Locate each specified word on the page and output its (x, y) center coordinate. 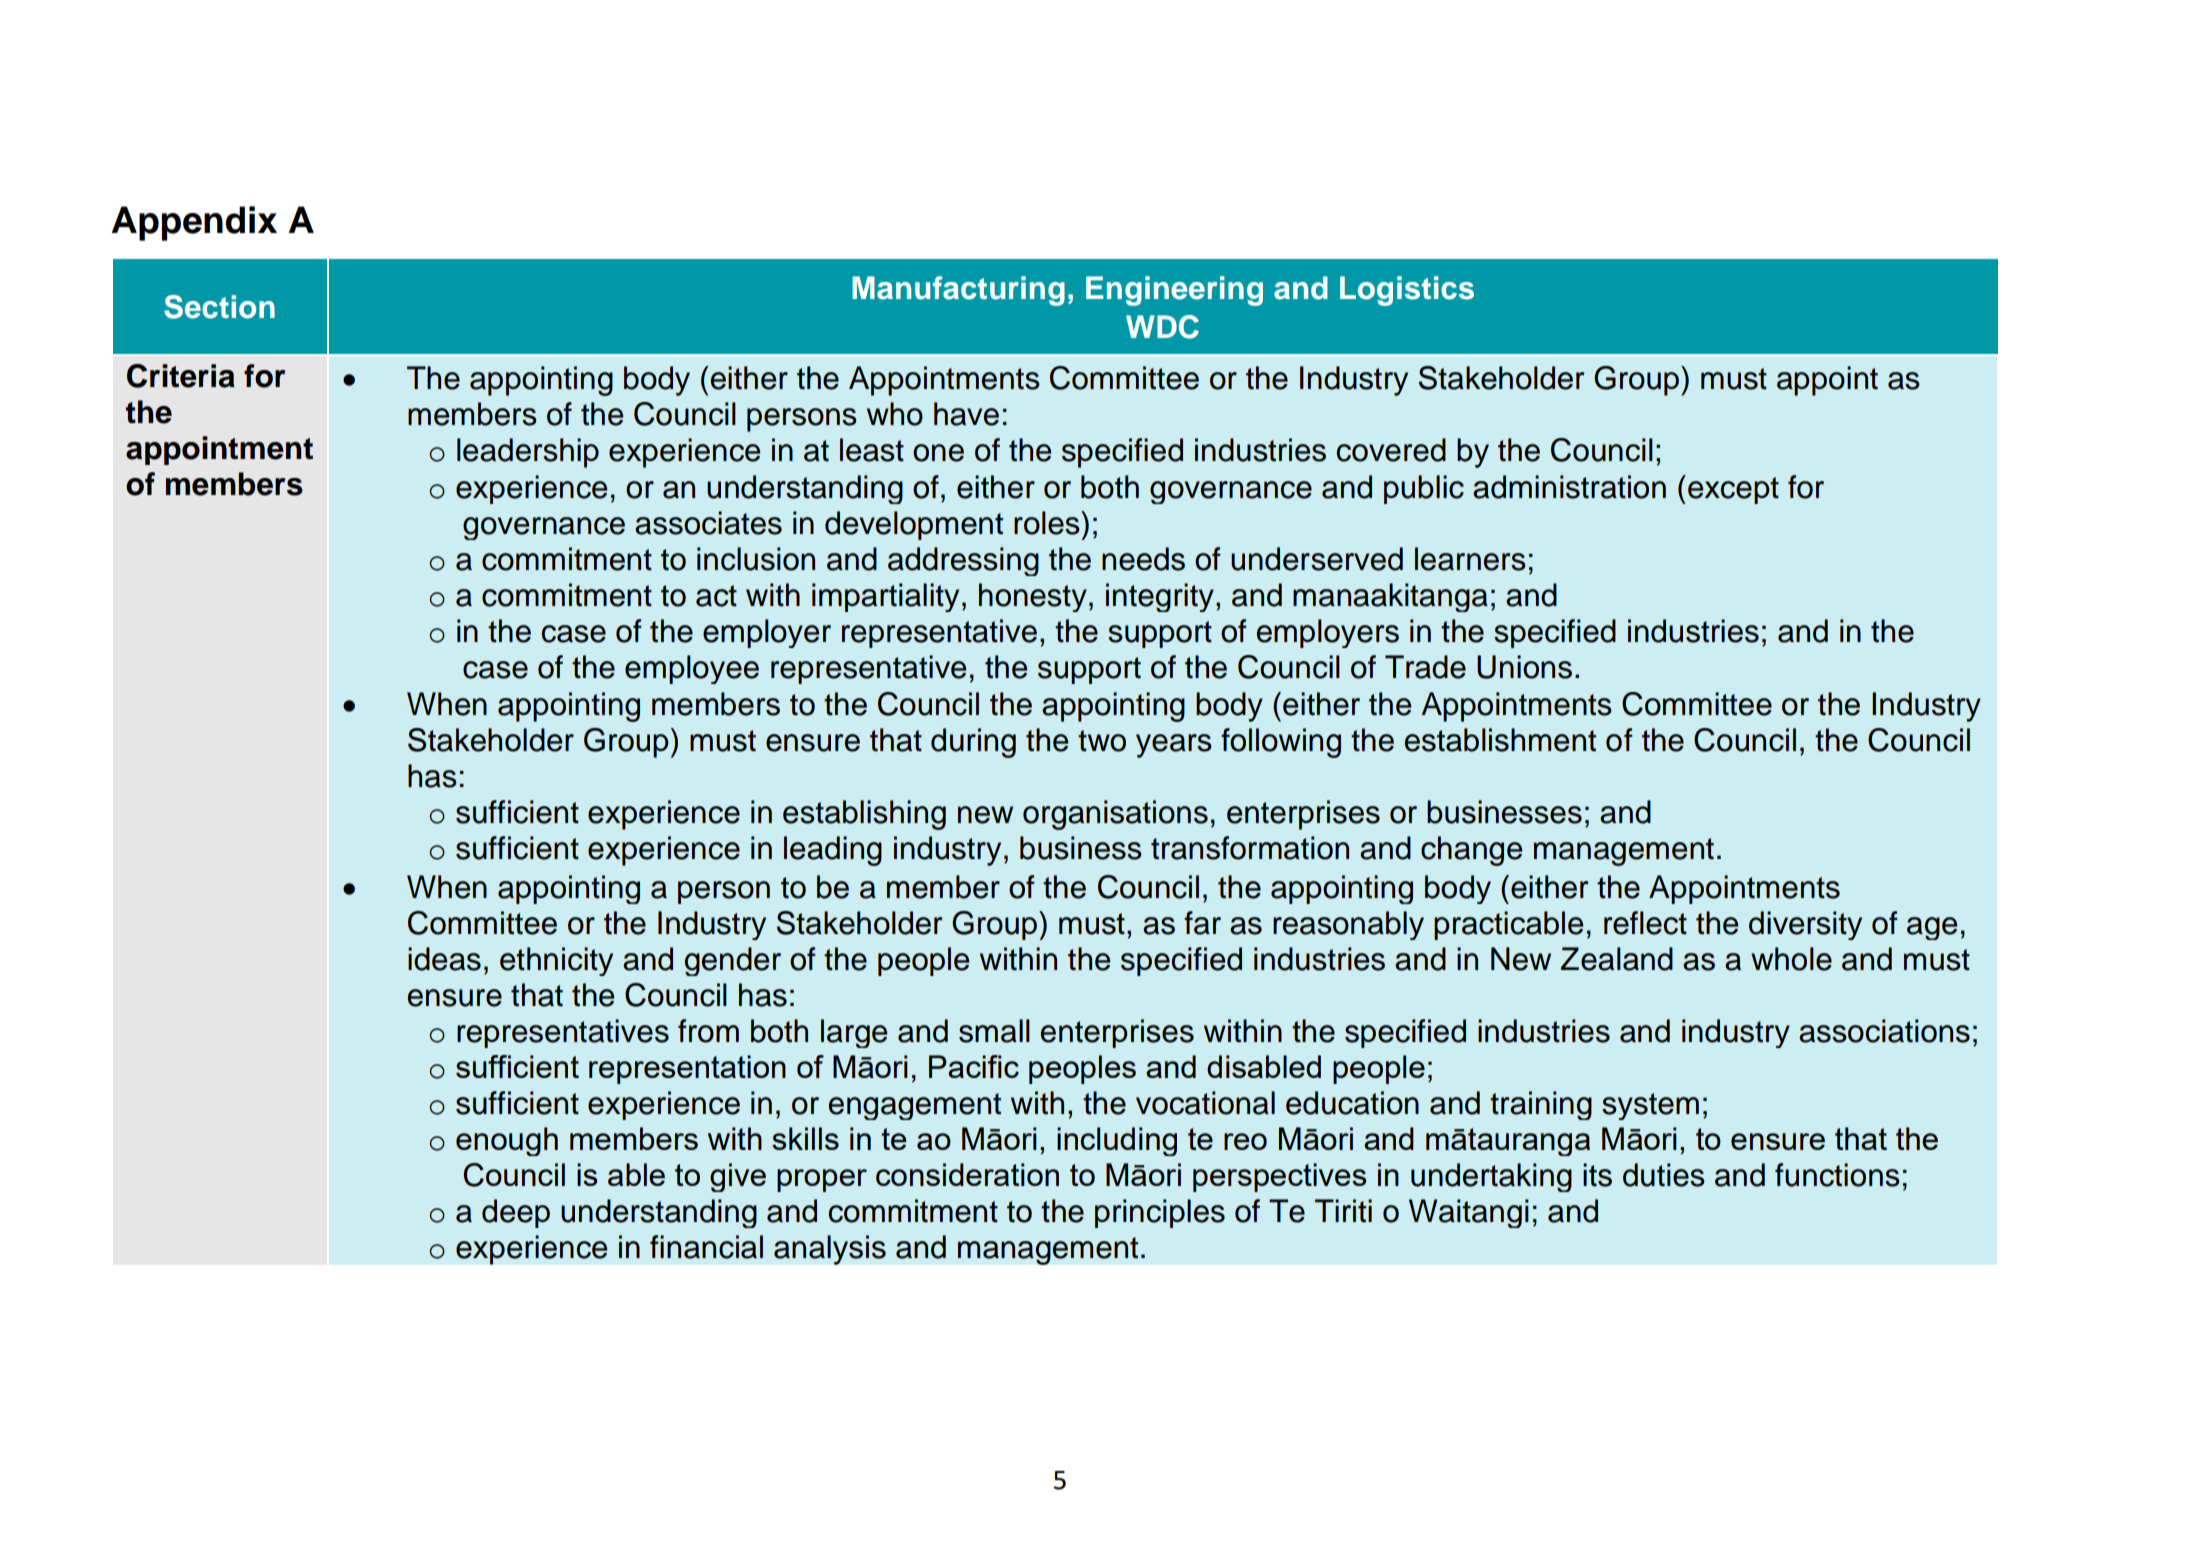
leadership (528, 453)
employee (692, 669)
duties (1664, 1175)
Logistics (1407, 291)
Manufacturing (958, 291)
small (994, 1031)
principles (1160, 1213)
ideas (444, 959)
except (1733, 490)
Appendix (194, 223)
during (973, 743)
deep (516, 1213)
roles (1048, 523)
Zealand (1617, 959)
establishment (1500, 740)
